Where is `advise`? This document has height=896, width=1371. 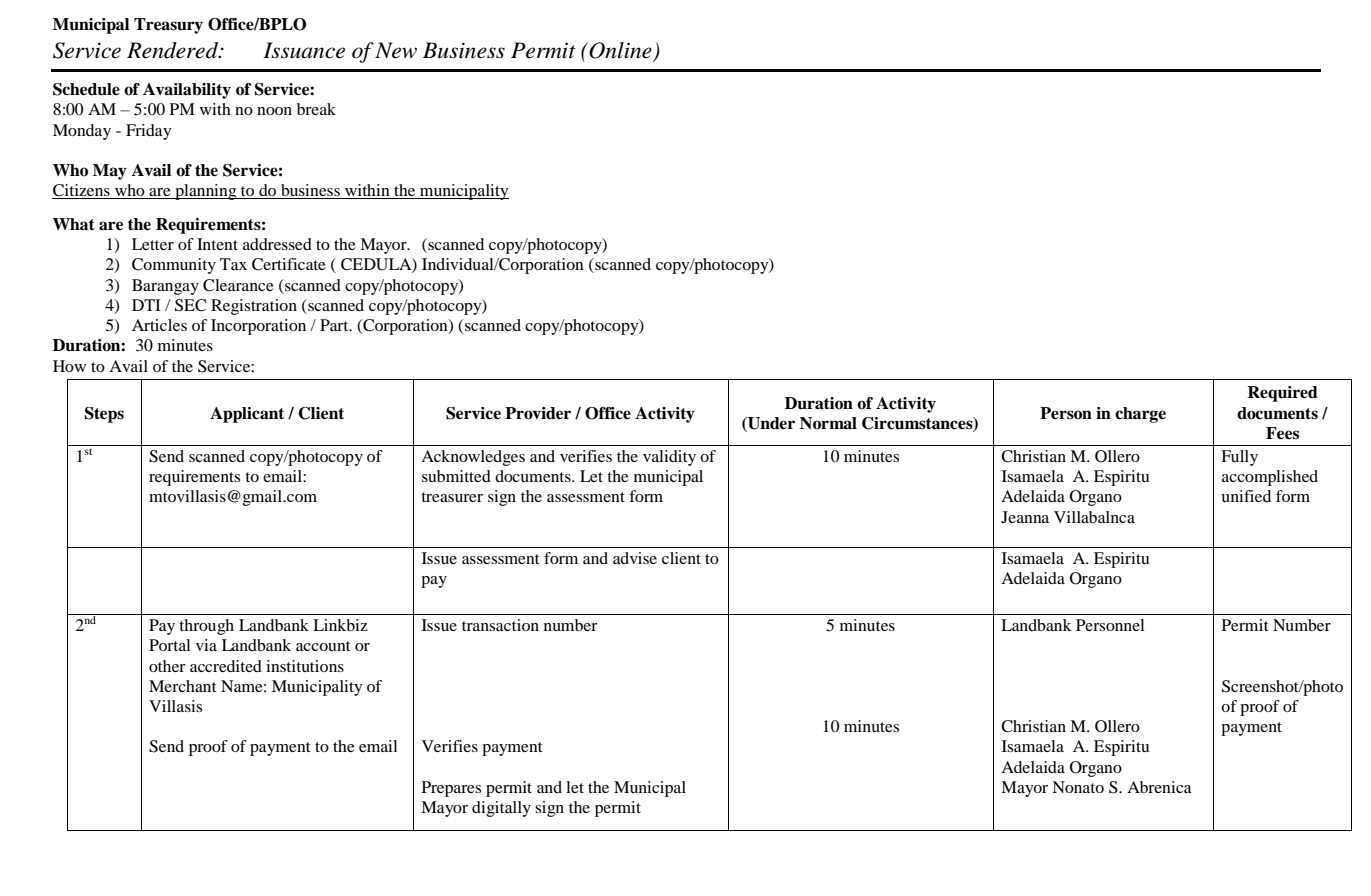
advise is located at coordinates (635, 558).
